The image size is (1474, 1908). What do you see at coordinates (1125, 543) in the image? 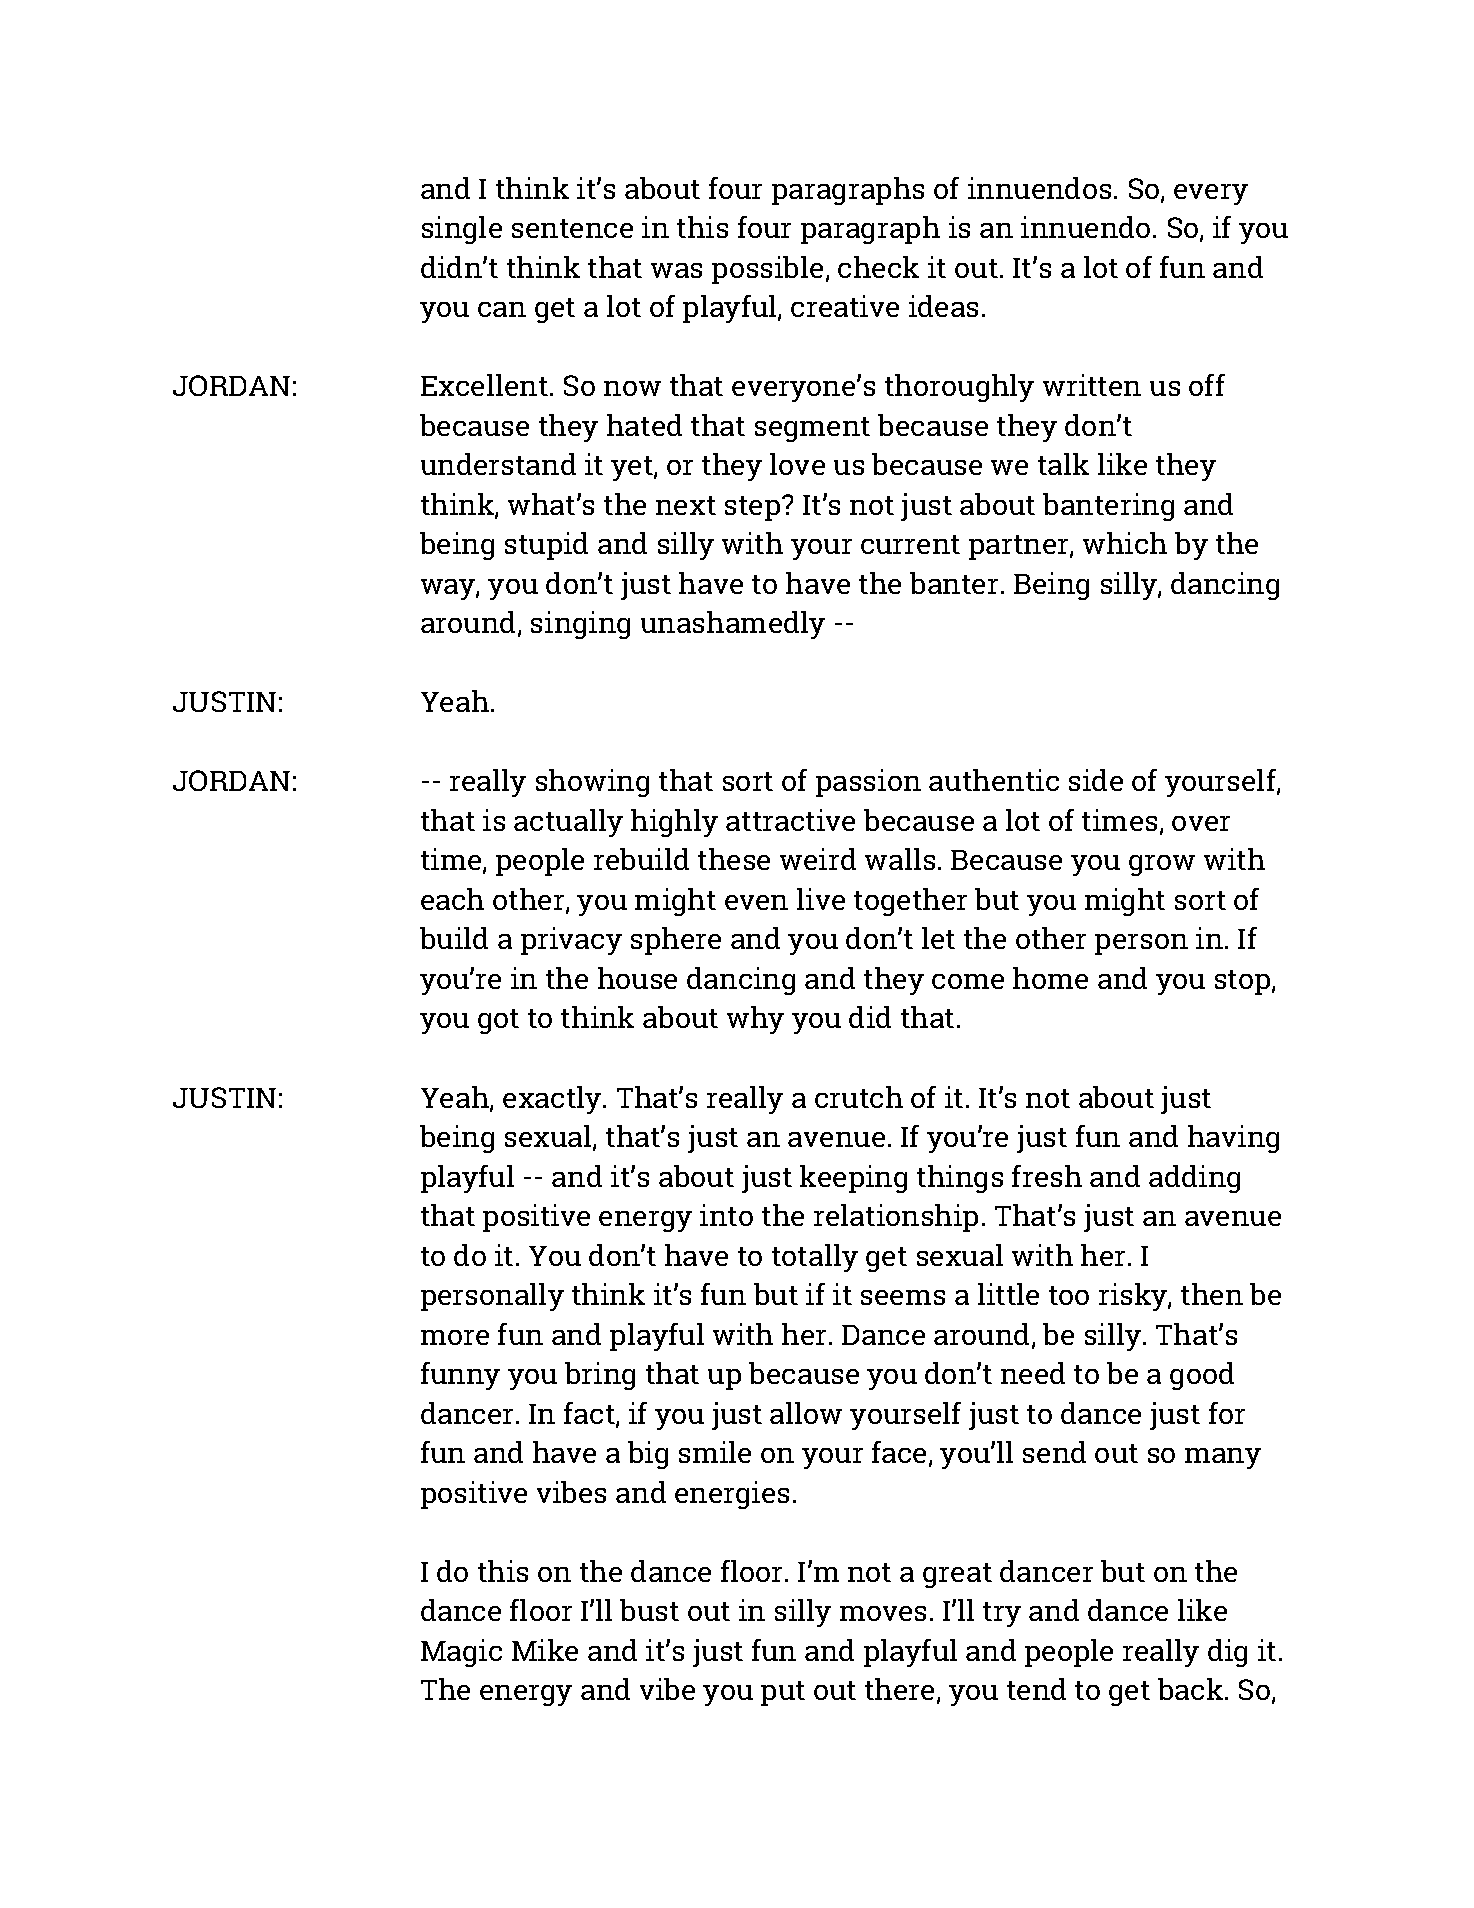
I see `which` at bounding box center [1125, 543].
